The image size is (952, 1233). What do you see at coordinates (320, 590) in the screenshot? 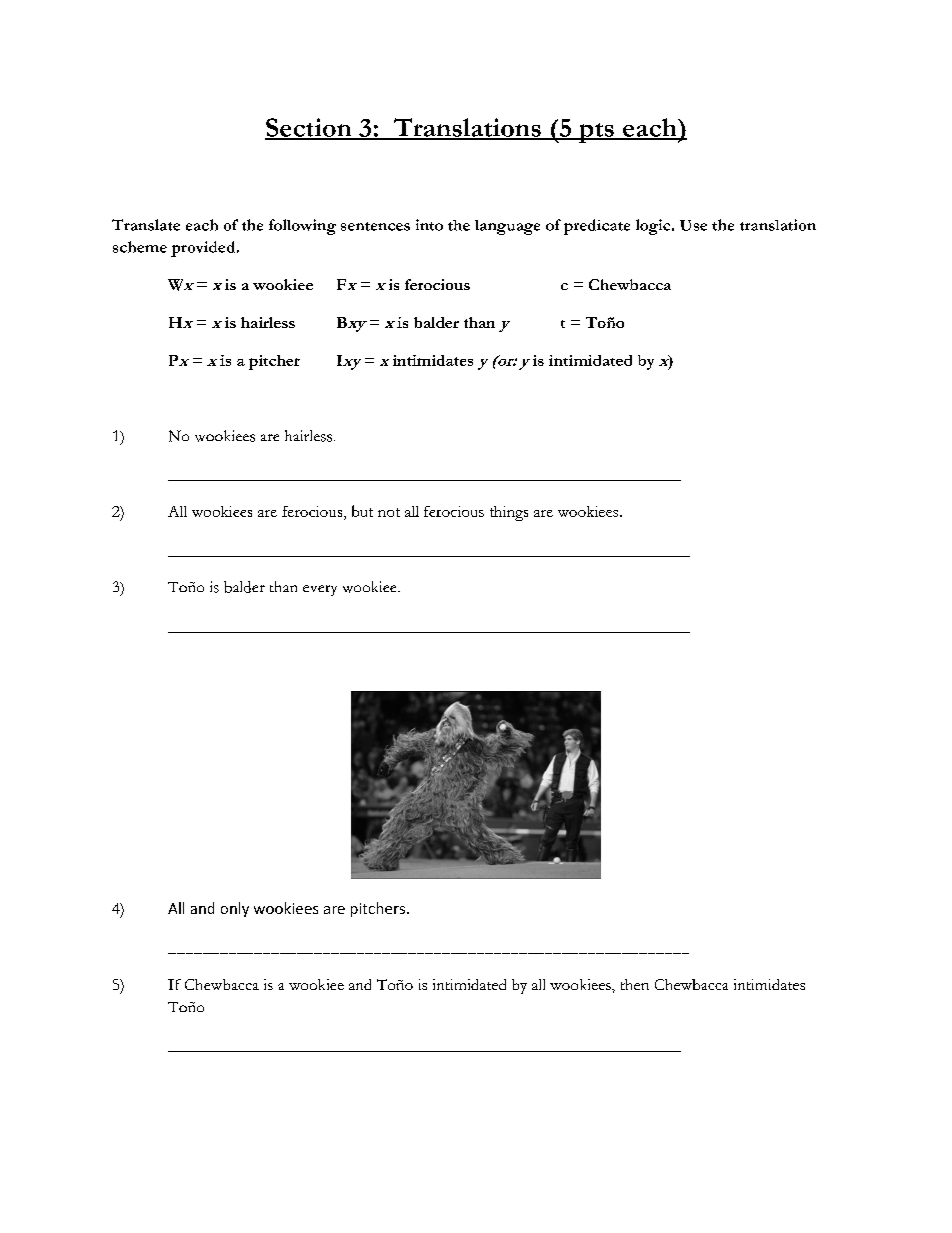
I see `every` at bounding box center [320, 590].
